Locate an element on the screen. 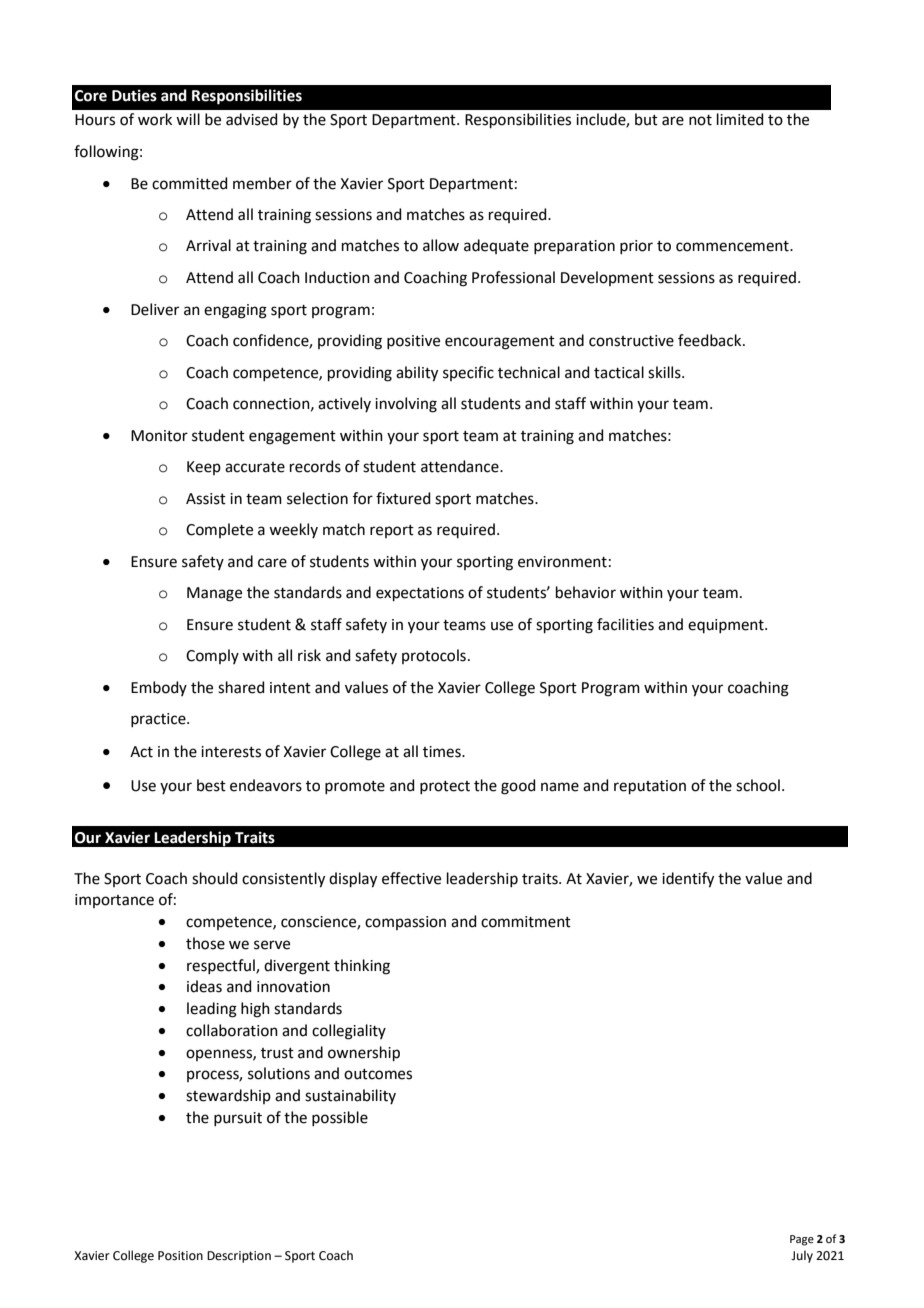 Image resolution: width=924 pixels, height=1308 pixels. not is located at coordinates (700, 120).
